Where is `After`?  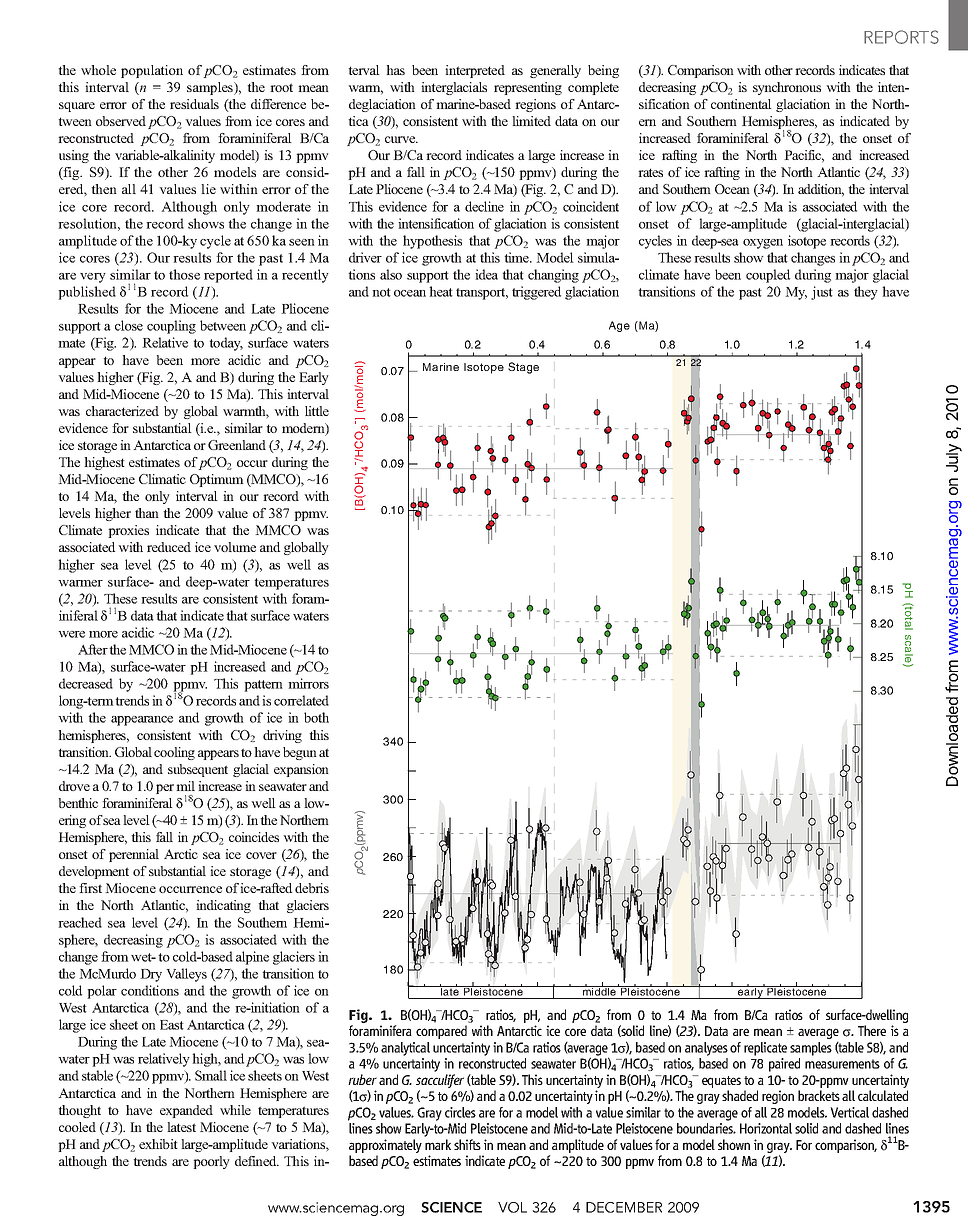 After is located at coordinates (93, 649).
